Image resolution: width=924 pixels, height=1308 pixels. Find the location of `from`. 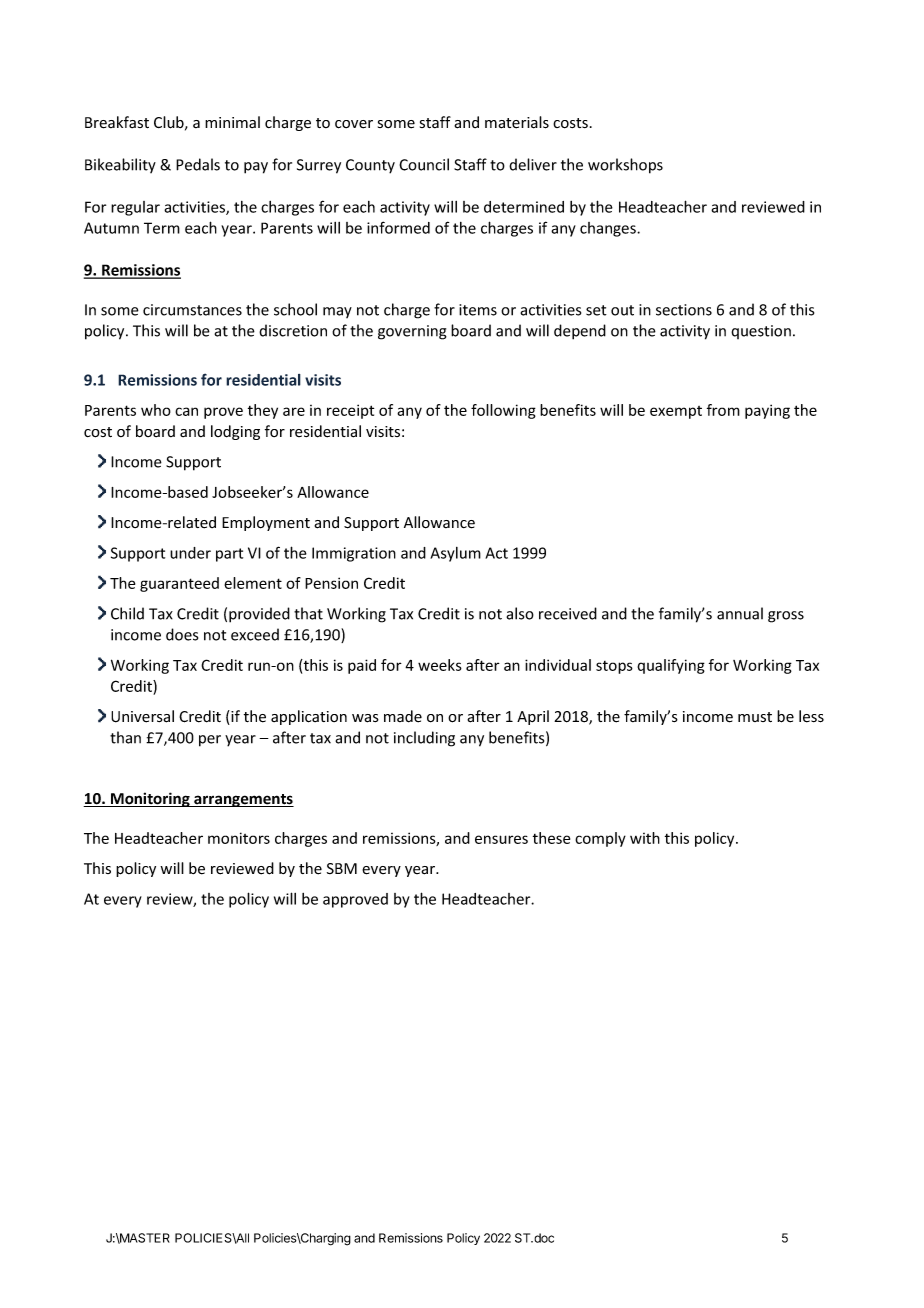

from is located at coordinates (723, 410).
